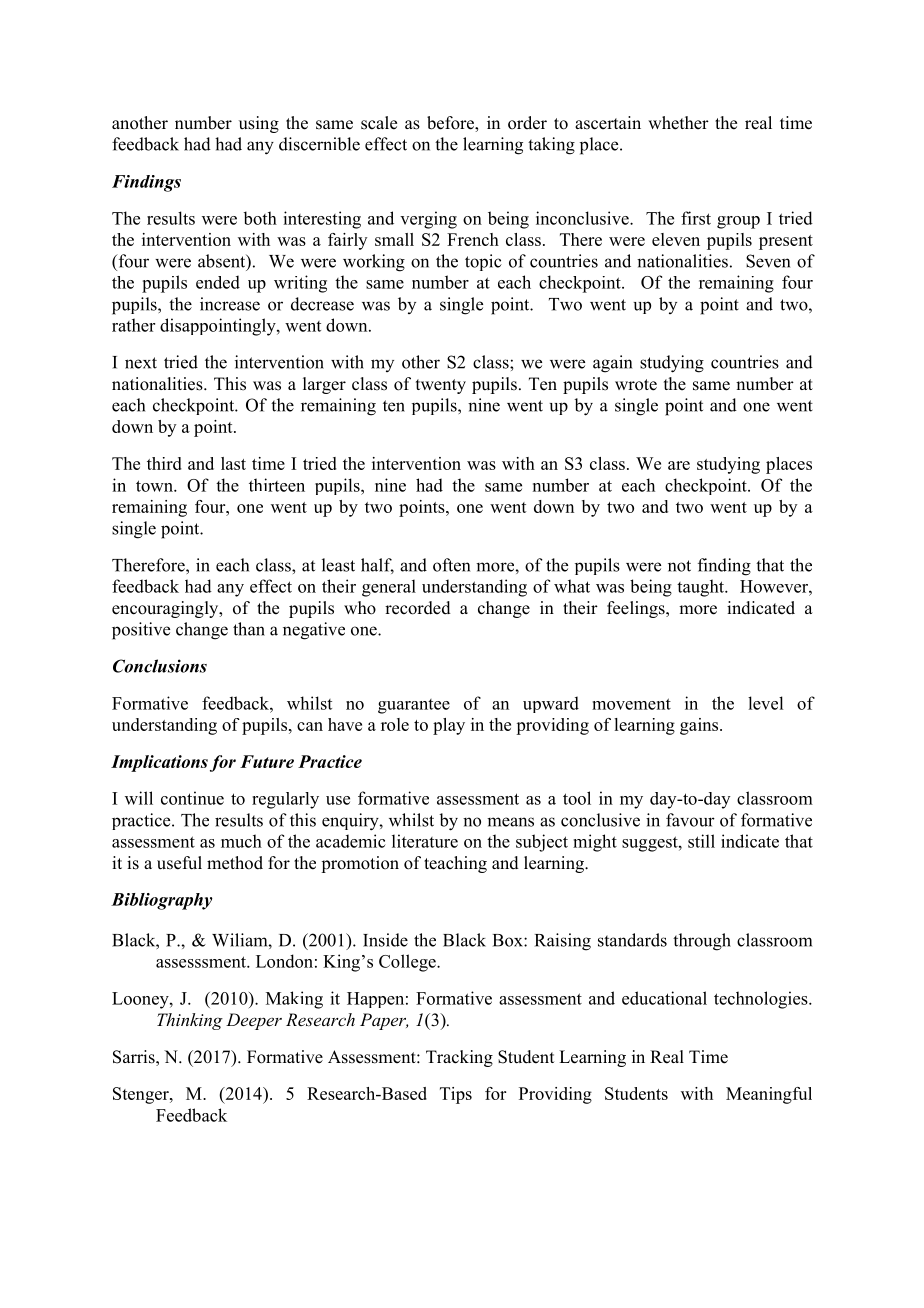 Image resolution: width=924 pixels, height=1308 pixels. What do you see at coordinates (678, 123) in the image?
I see `whether` at bounding box center [678, 123].
